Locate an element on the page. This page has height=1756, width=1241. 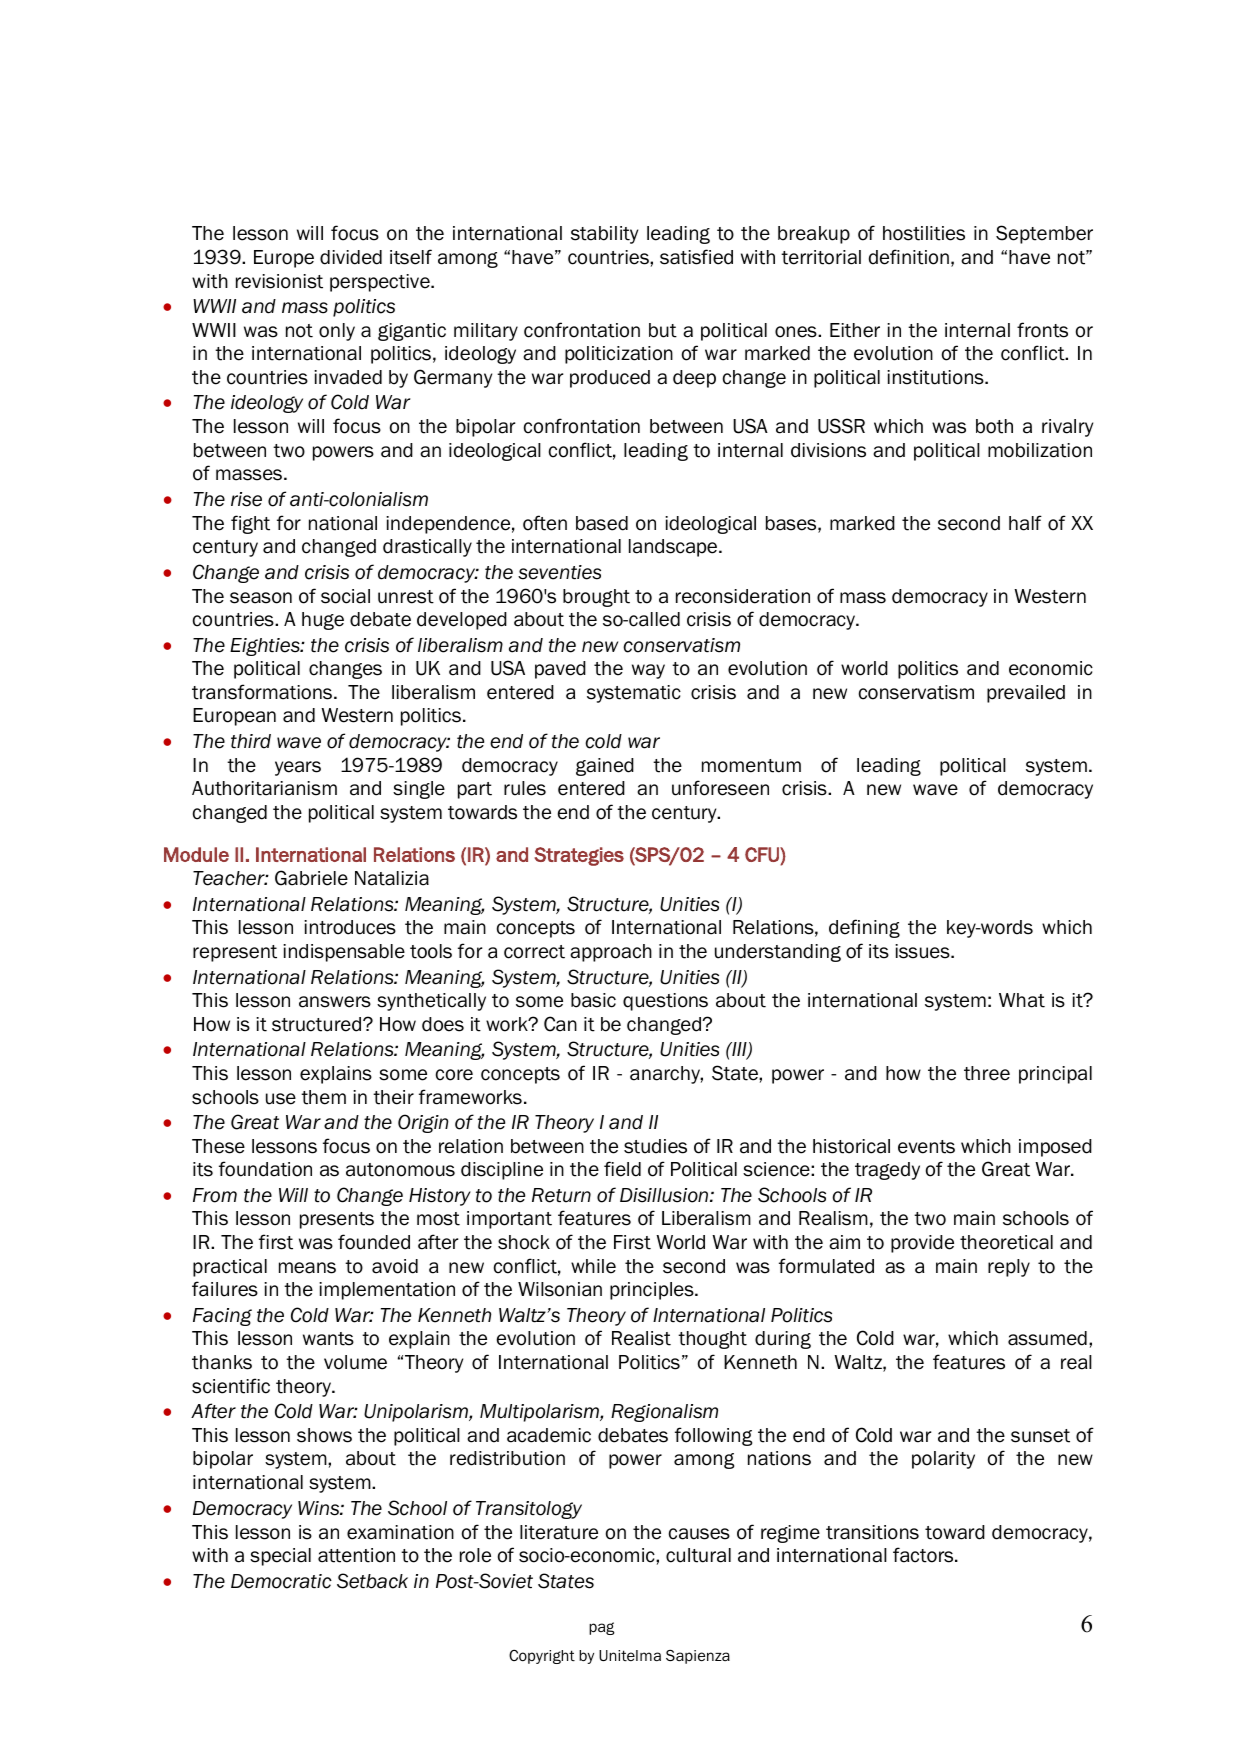
Democratic is located at coordinates (281, 1581).
